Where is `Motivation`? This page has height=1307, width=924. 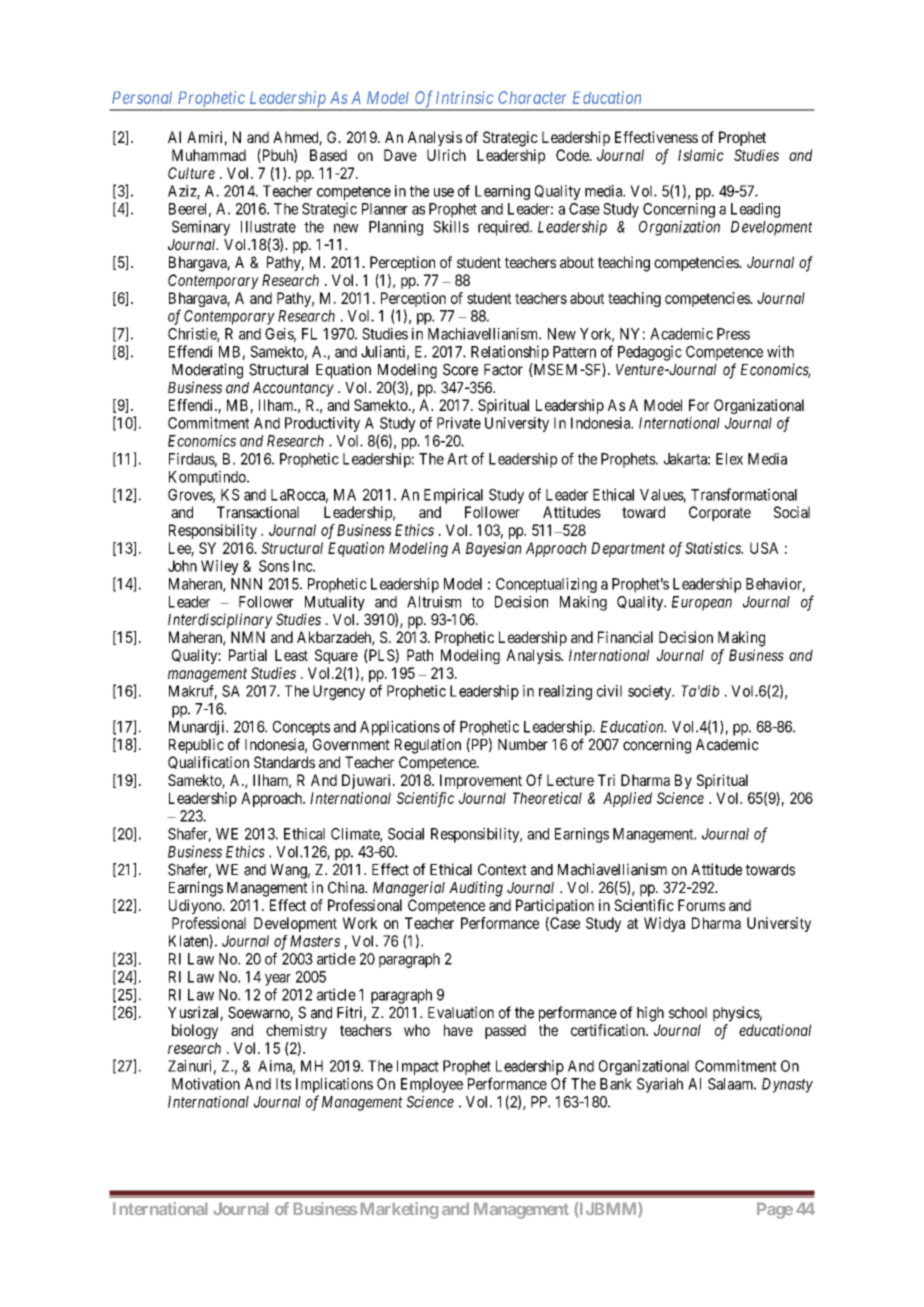
Motivation is located at coordinates (206, 1084).
